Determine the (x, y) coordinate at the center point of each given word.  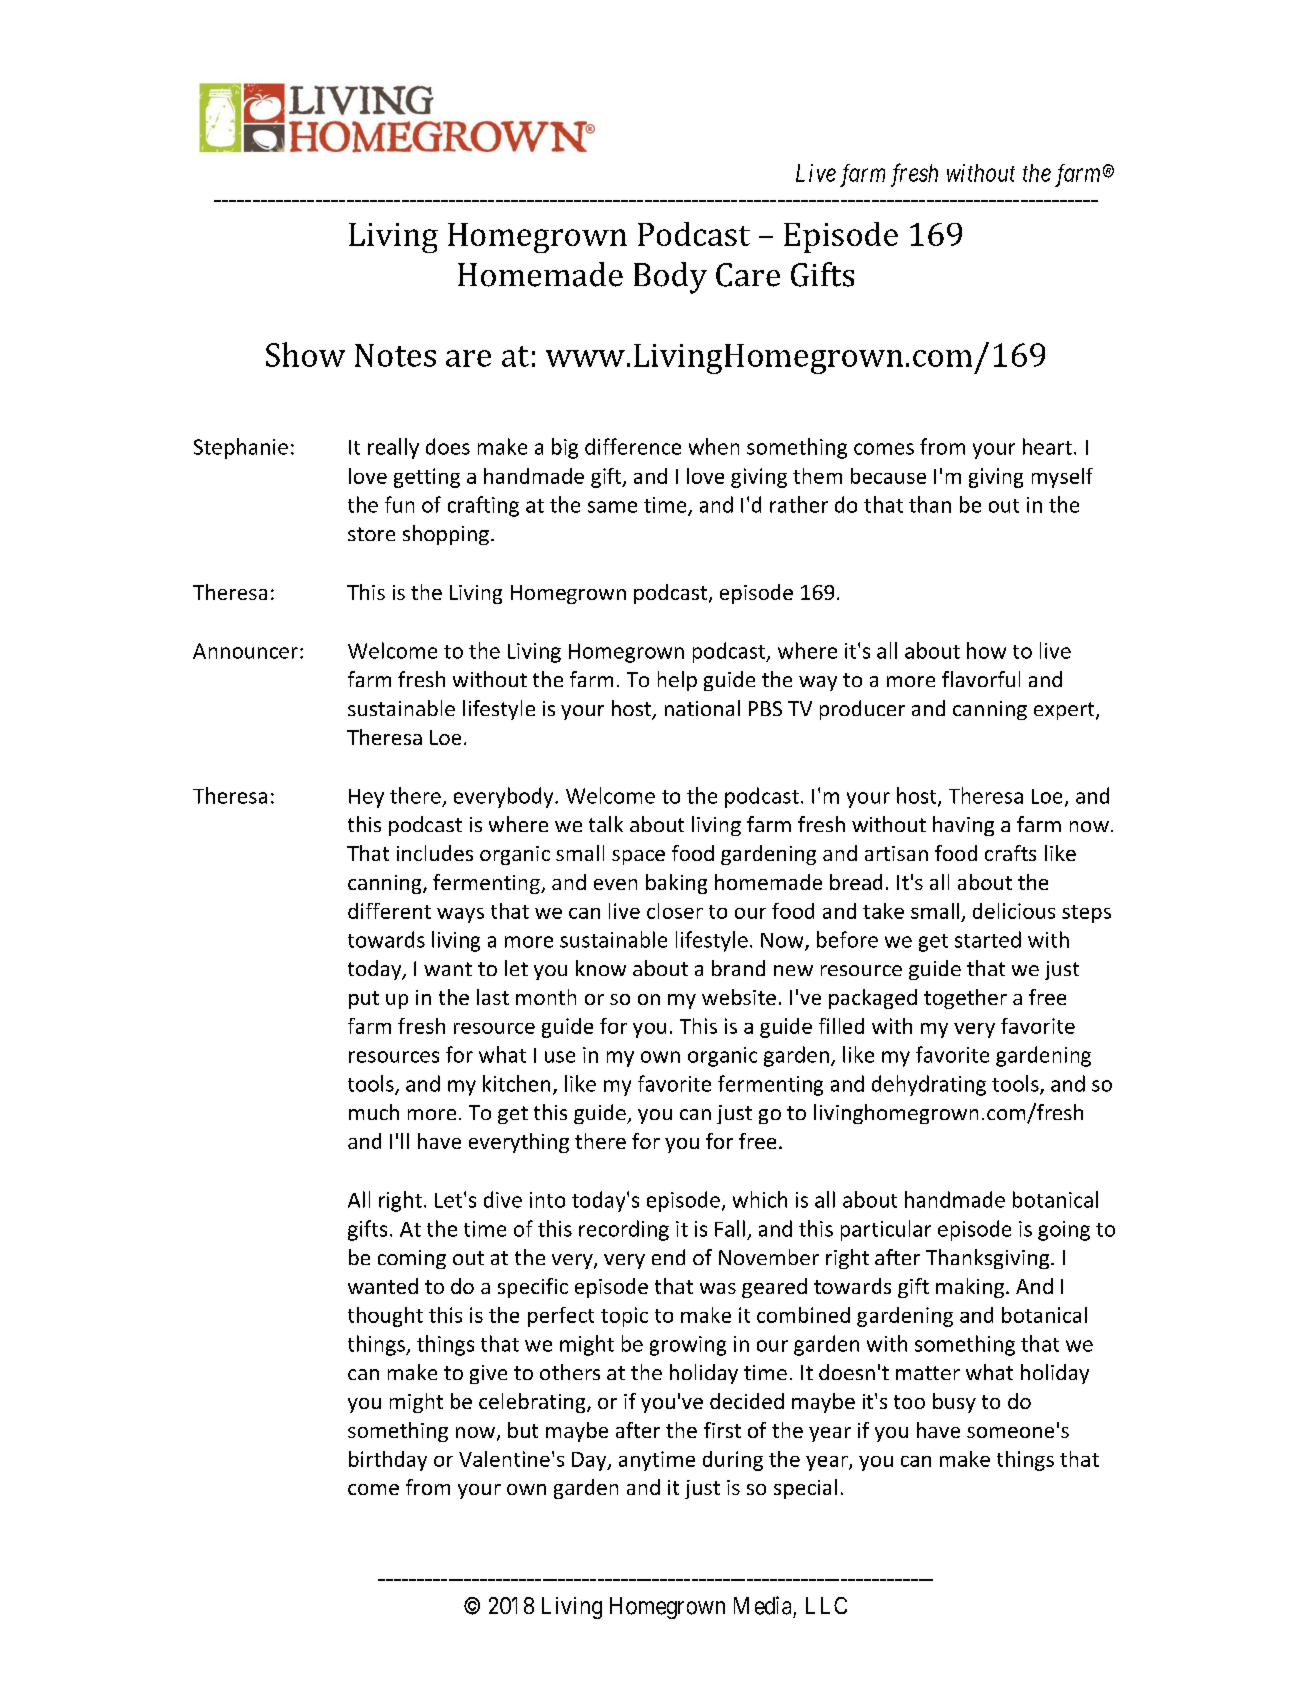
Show (305, 354)
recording (624, 1230)
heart (1047, 446)
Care (748, 275)
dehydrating (929, 1085)
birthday (388, 1461)
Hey (366, 798)
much (374, 1112)
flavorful (981, 679)
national (702, 708)
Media (762, 1605)
